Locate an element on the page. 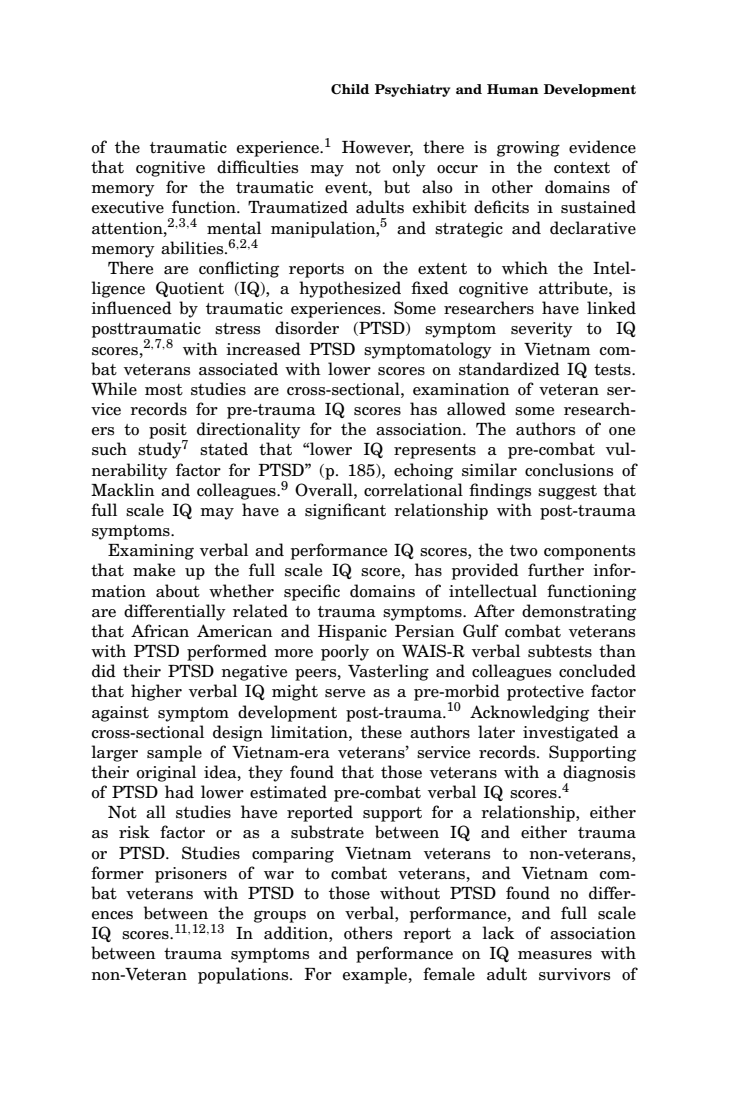  executive is located at coordinates (128, 207).
